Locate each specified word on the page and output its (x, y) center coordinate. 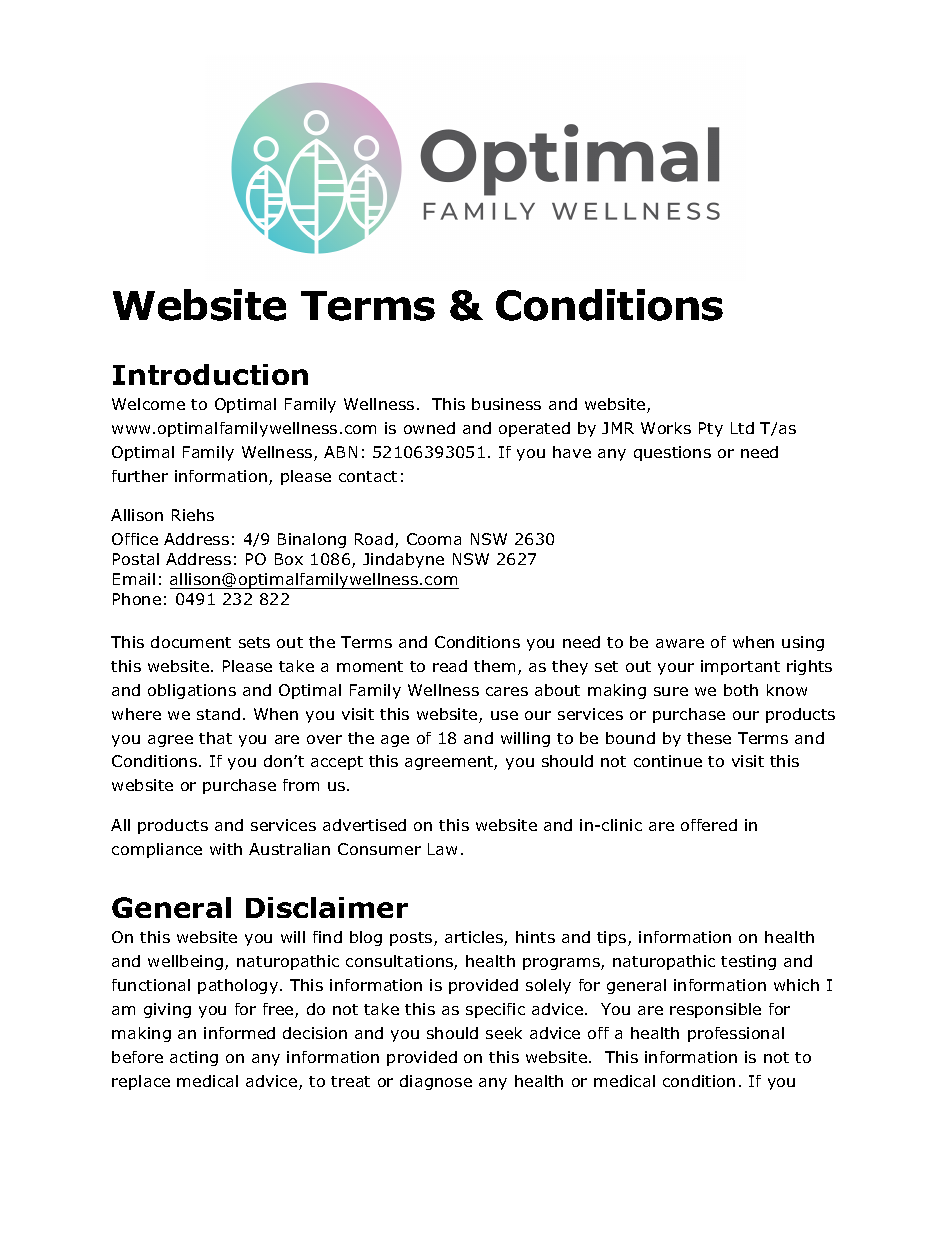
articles (475, 938)
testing (748, 962)
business (506, 404)
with (226, 849)
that (215, 738)
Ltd (742, 428)
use (504, 715)
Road (375, 540)
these (709, 738)
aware (680, 643)
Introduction (210, 374)
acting (194, 1058)
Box (289, 559)
